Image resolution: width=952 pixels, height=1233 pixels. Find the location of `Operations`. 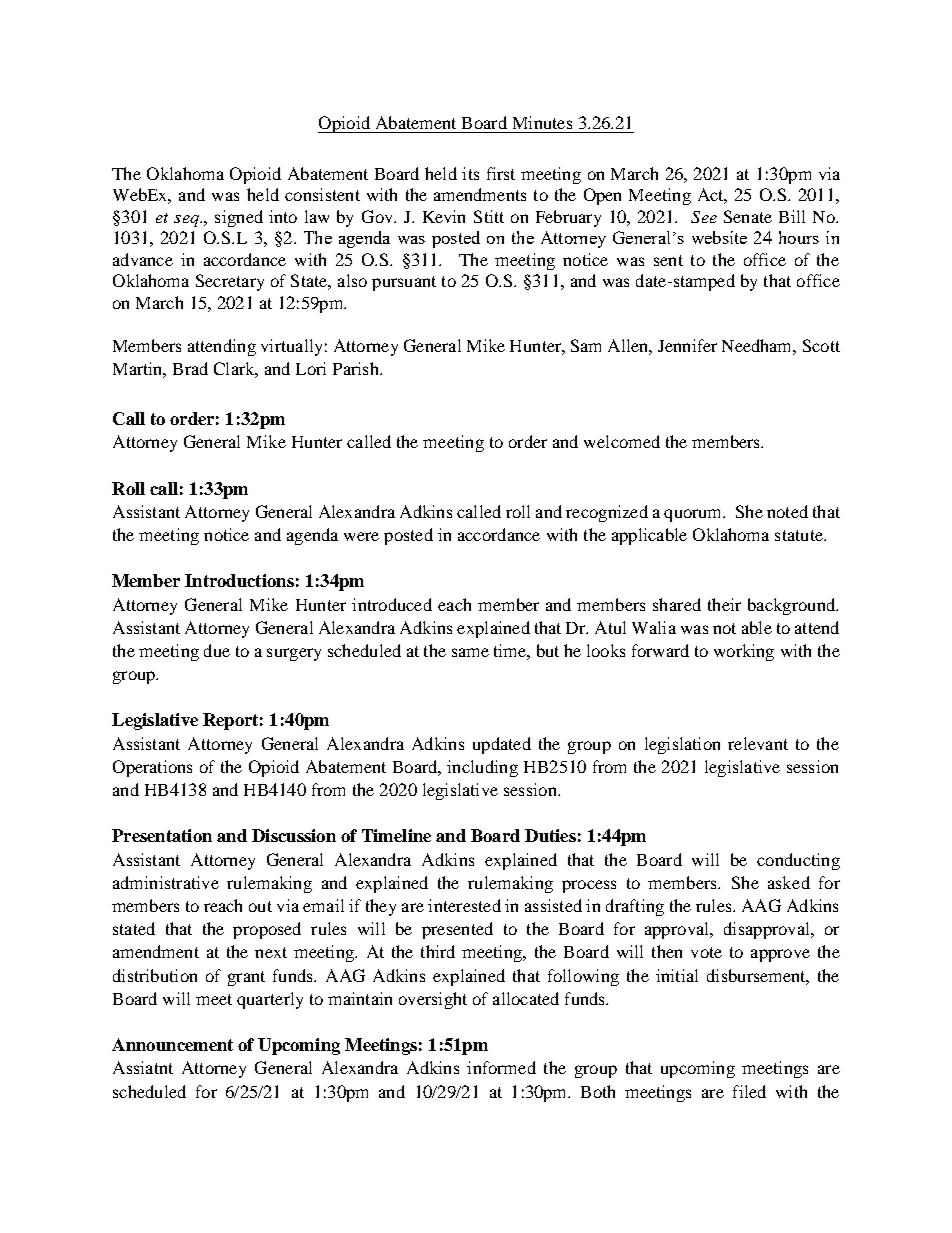

Operations is located at coordinates (152, 768).
